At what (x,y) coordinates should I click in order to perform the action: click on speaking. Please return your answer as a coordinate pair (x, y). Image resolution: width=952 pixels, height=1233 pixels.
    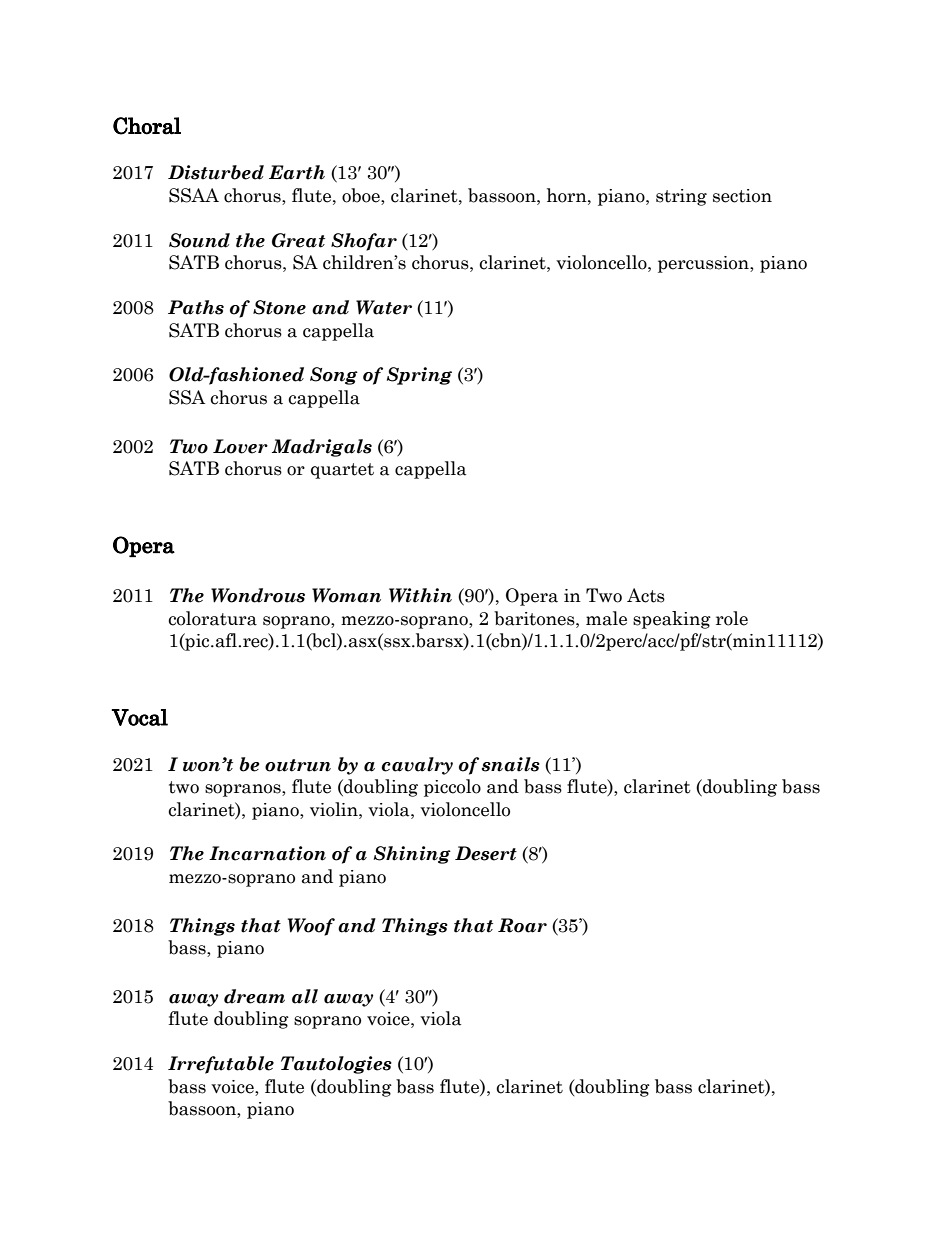
    Looking at the image, I should click on (672, 620).
